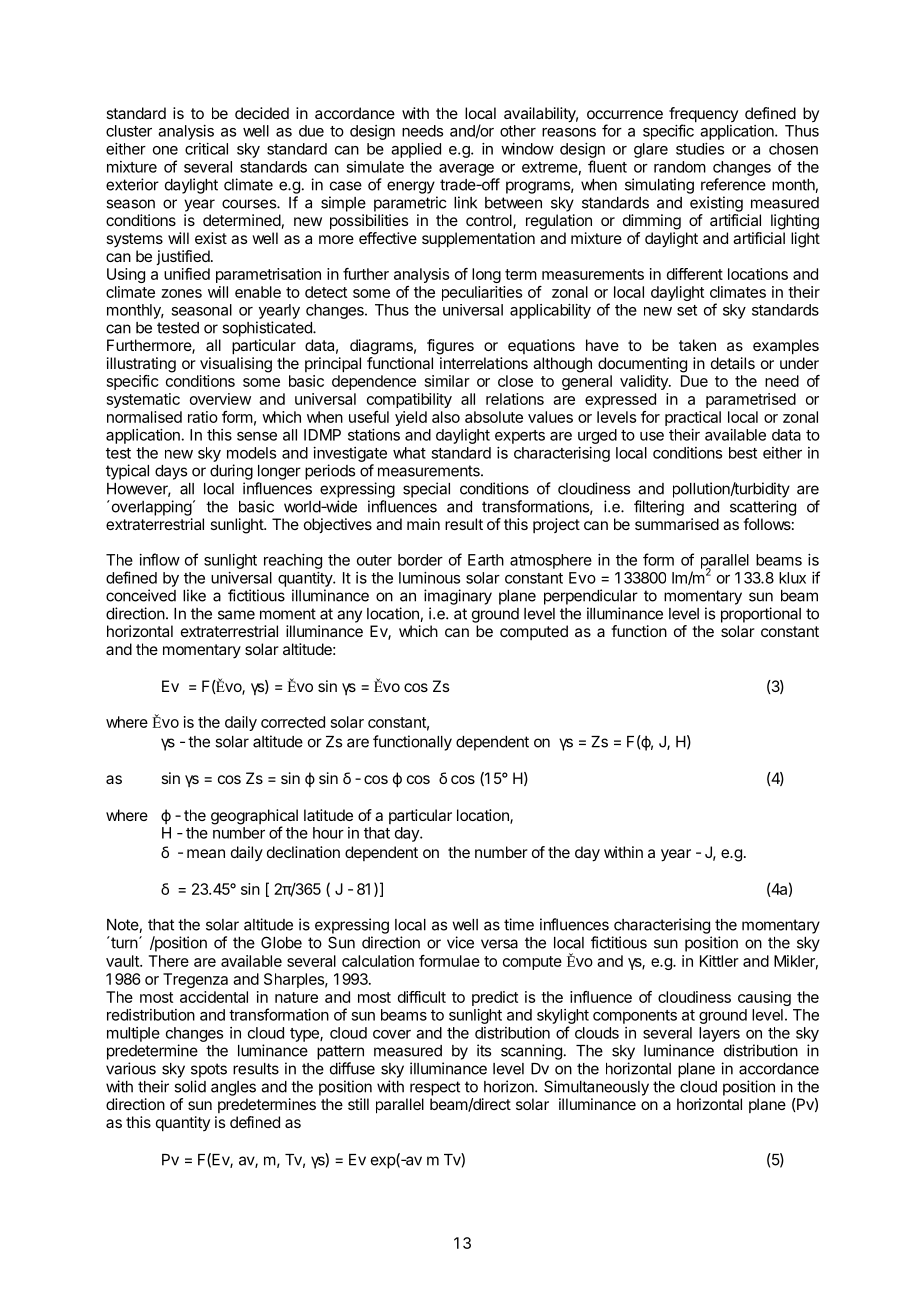 The image size is (924, 1307). What do you see at coordinates (446, 417) in the image?
I see `also` at bounding box center [446, 417].
